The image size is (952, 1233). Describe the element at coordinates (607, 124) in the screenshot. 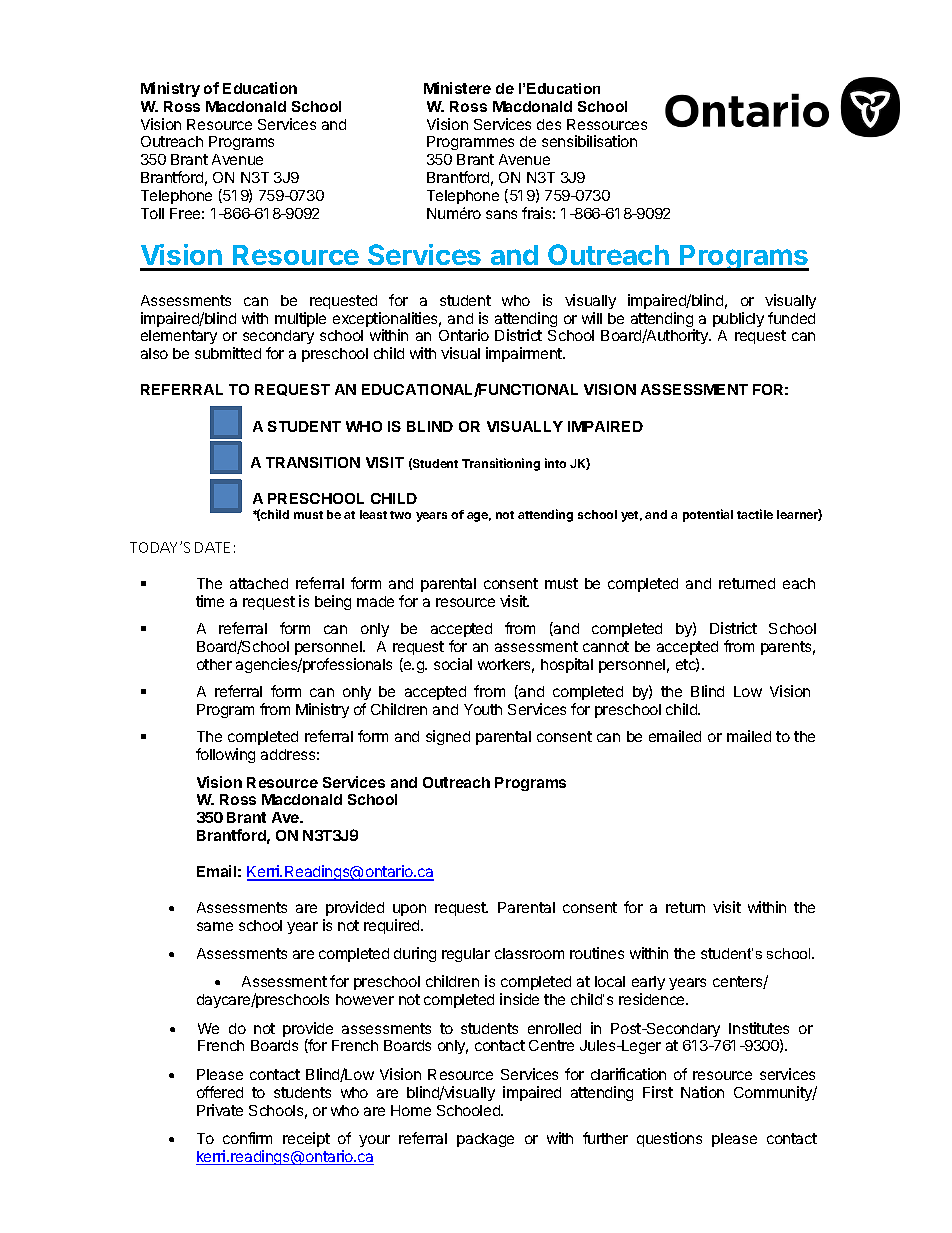

I see `Ressources` at that location.
